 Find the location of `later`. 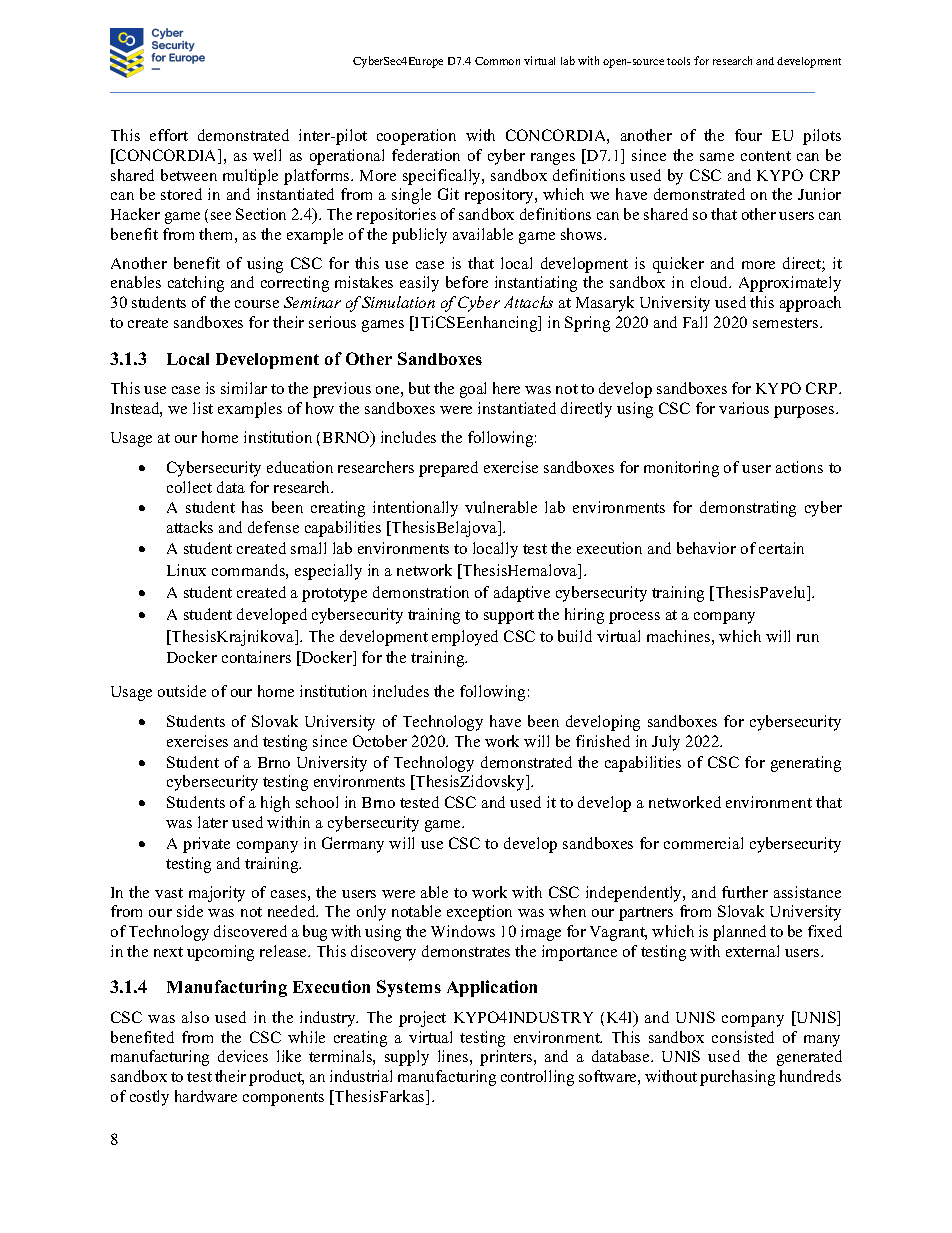

later is located at coordinates (213, 822).
